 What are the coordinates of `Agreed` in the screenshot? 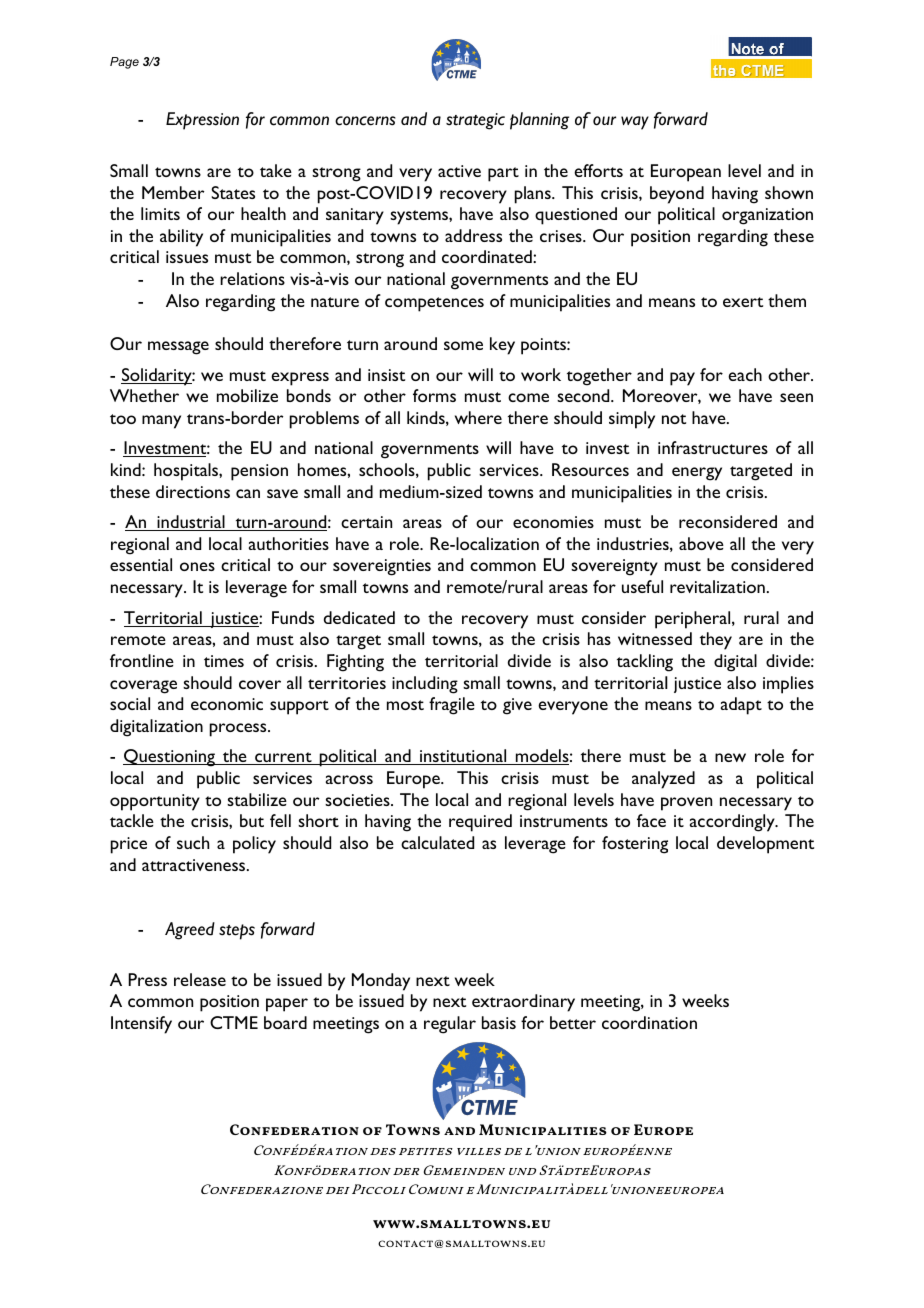 It's located at (190, 931).
